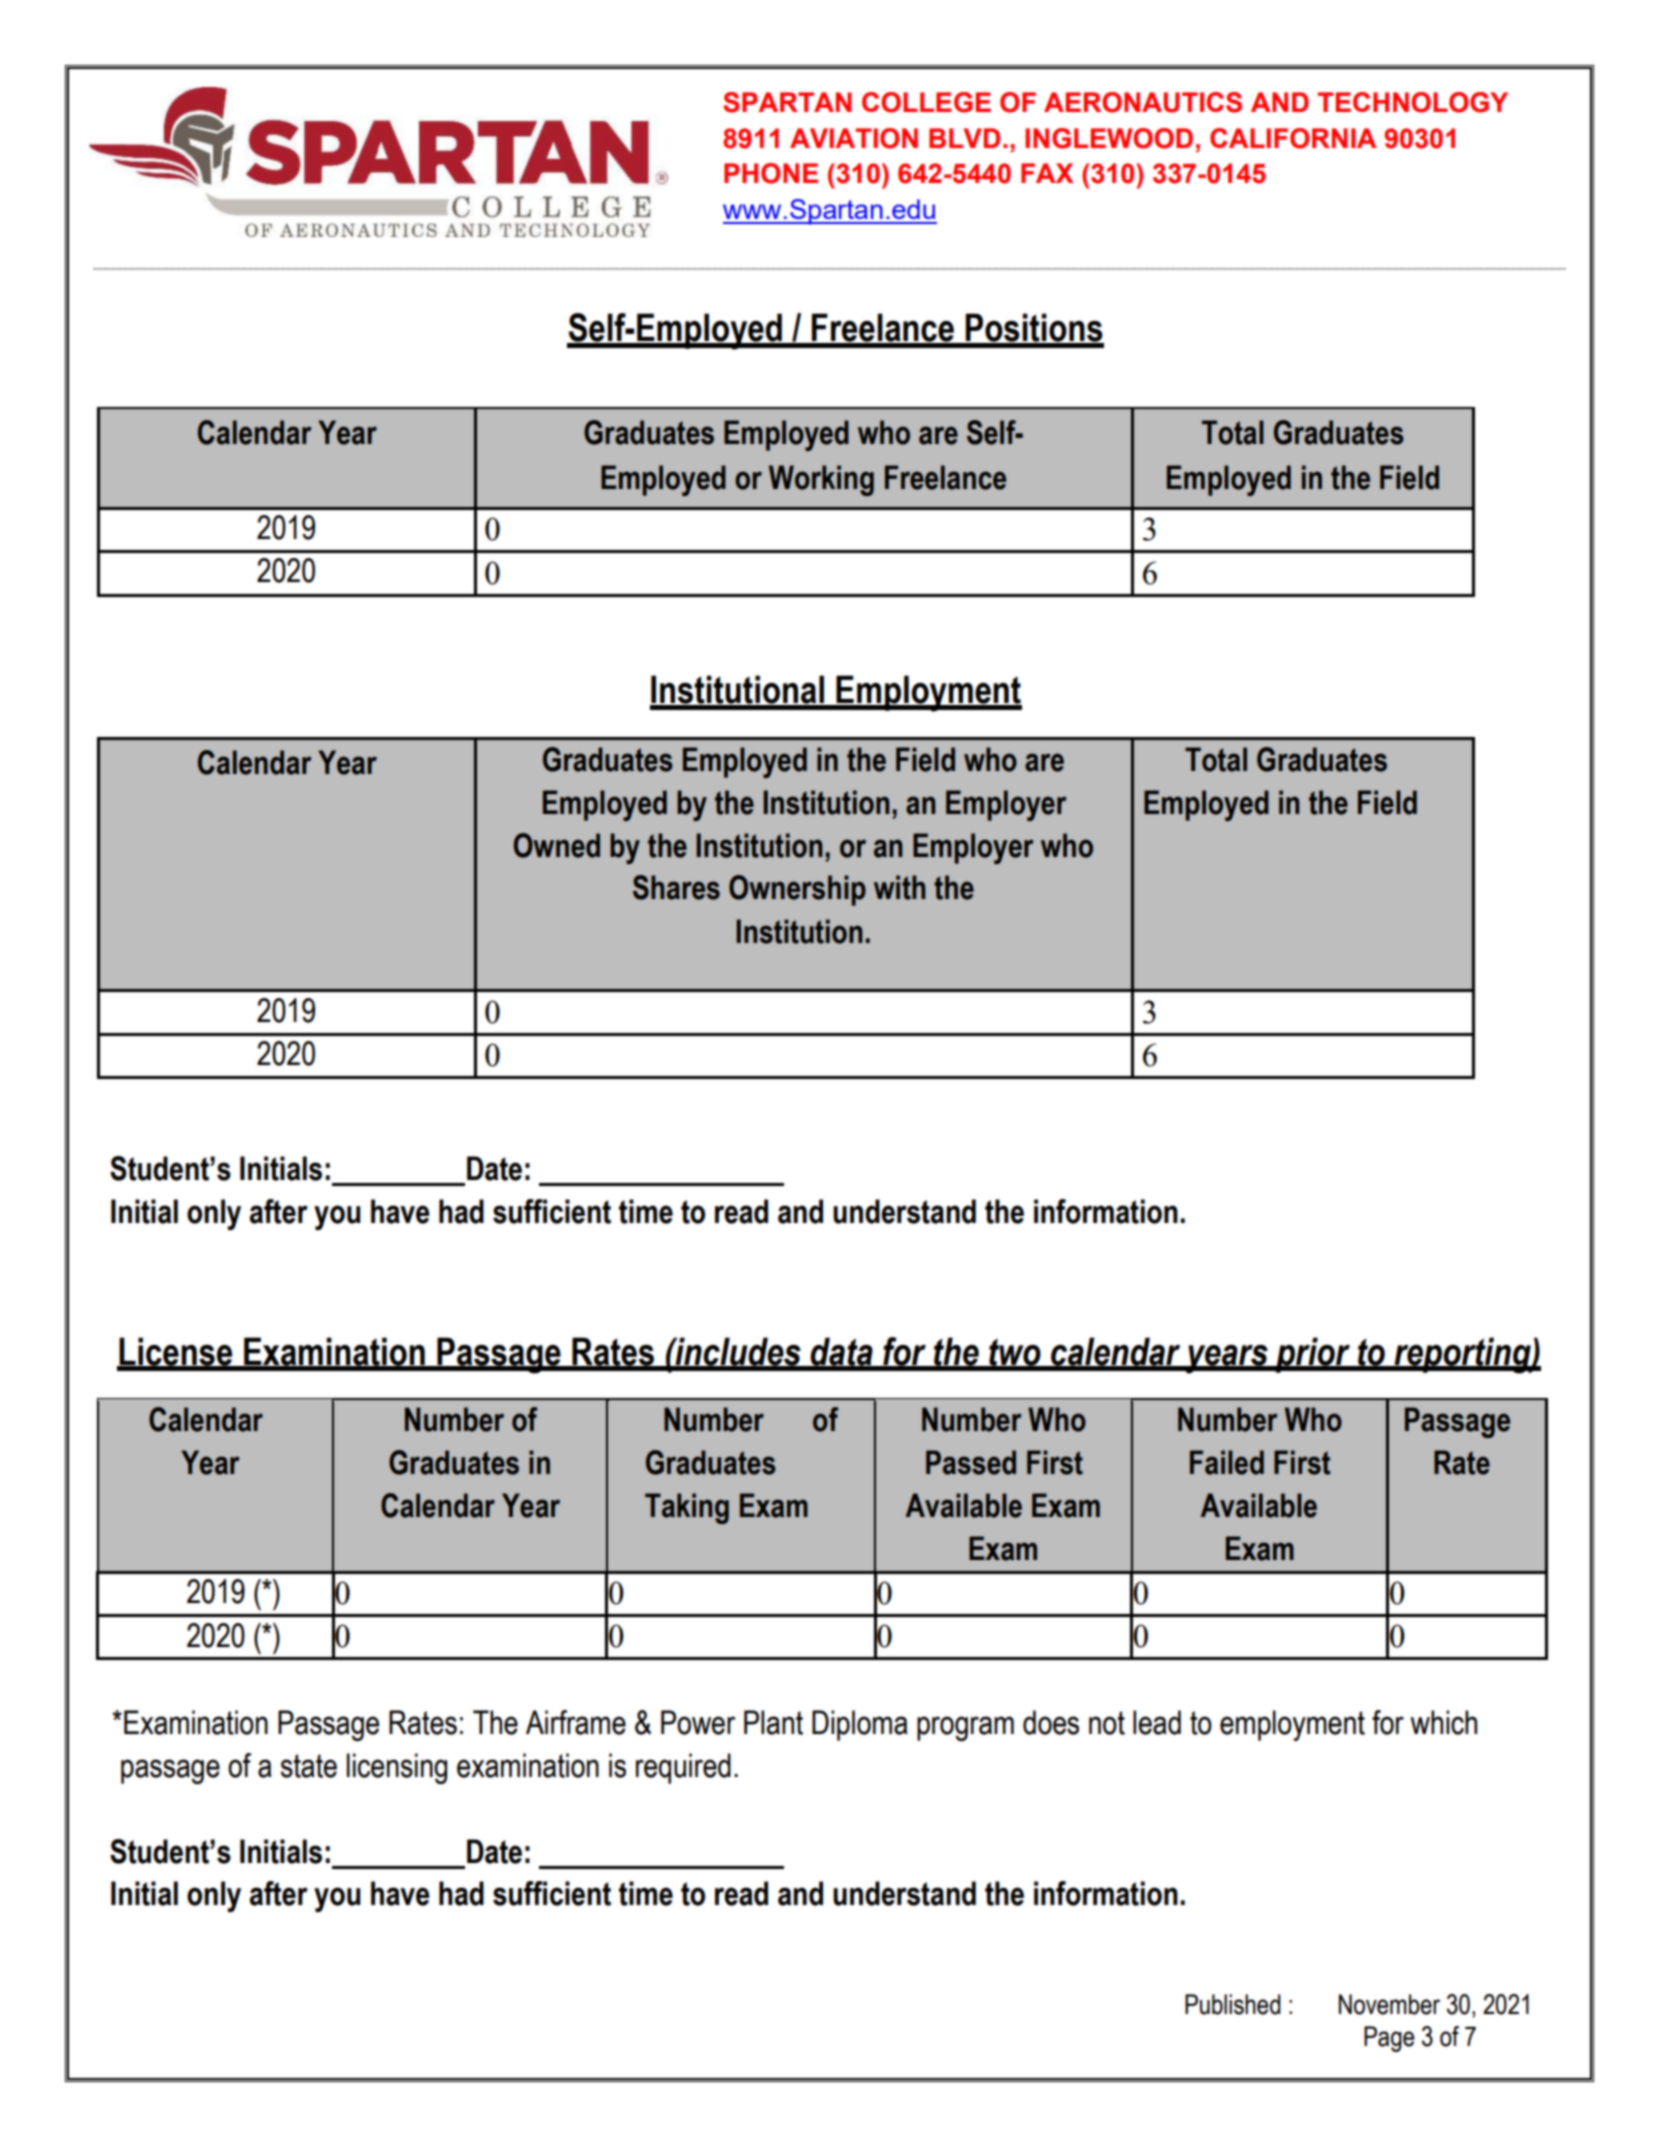 This screenshot has height=2147, width=1659. What do you see at coordinates (821, 480) in the screenshot?
I see `Working` at bounding box center [821, 480].
